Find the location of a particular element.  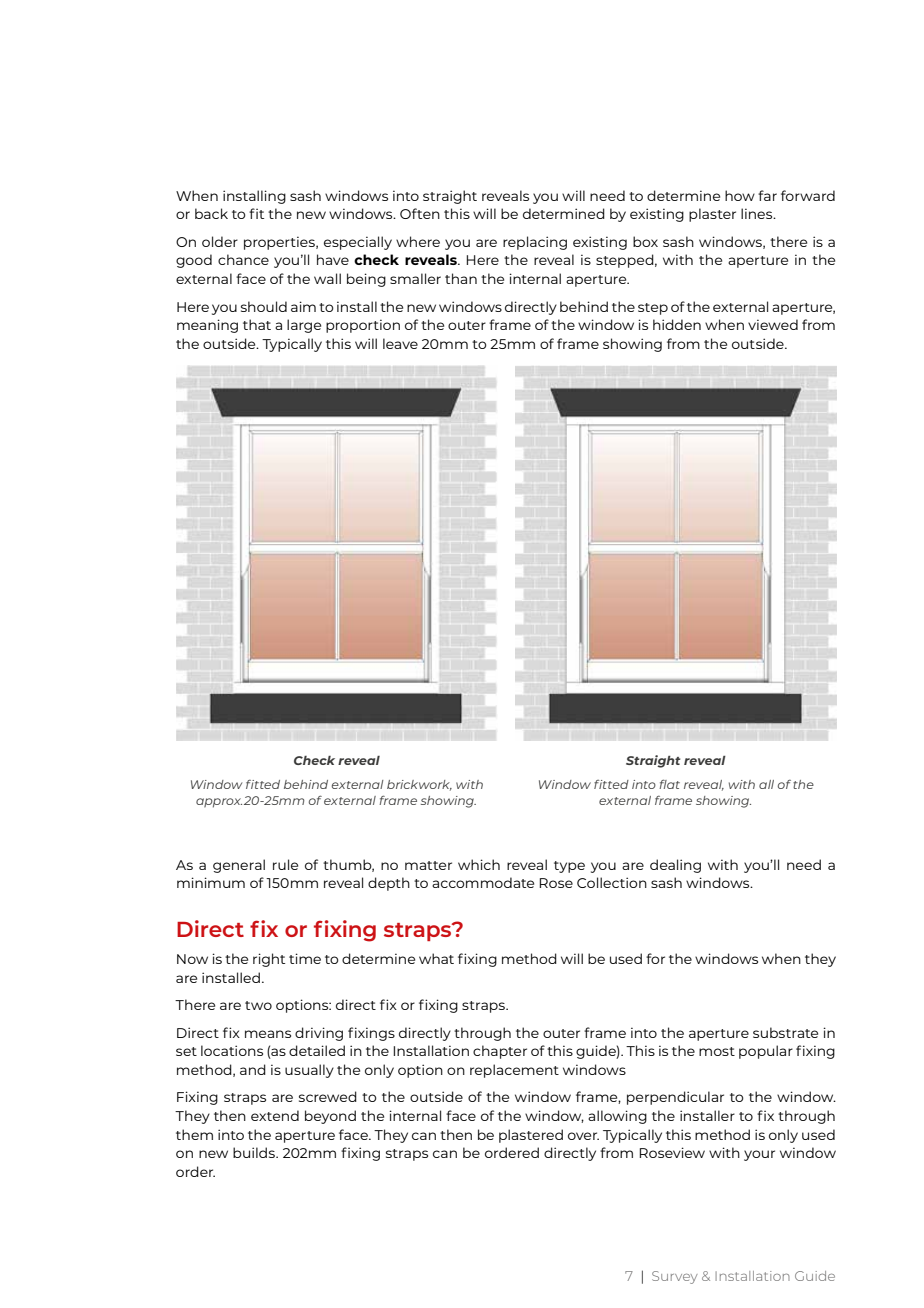

general is located at coordinates (239, 866).
